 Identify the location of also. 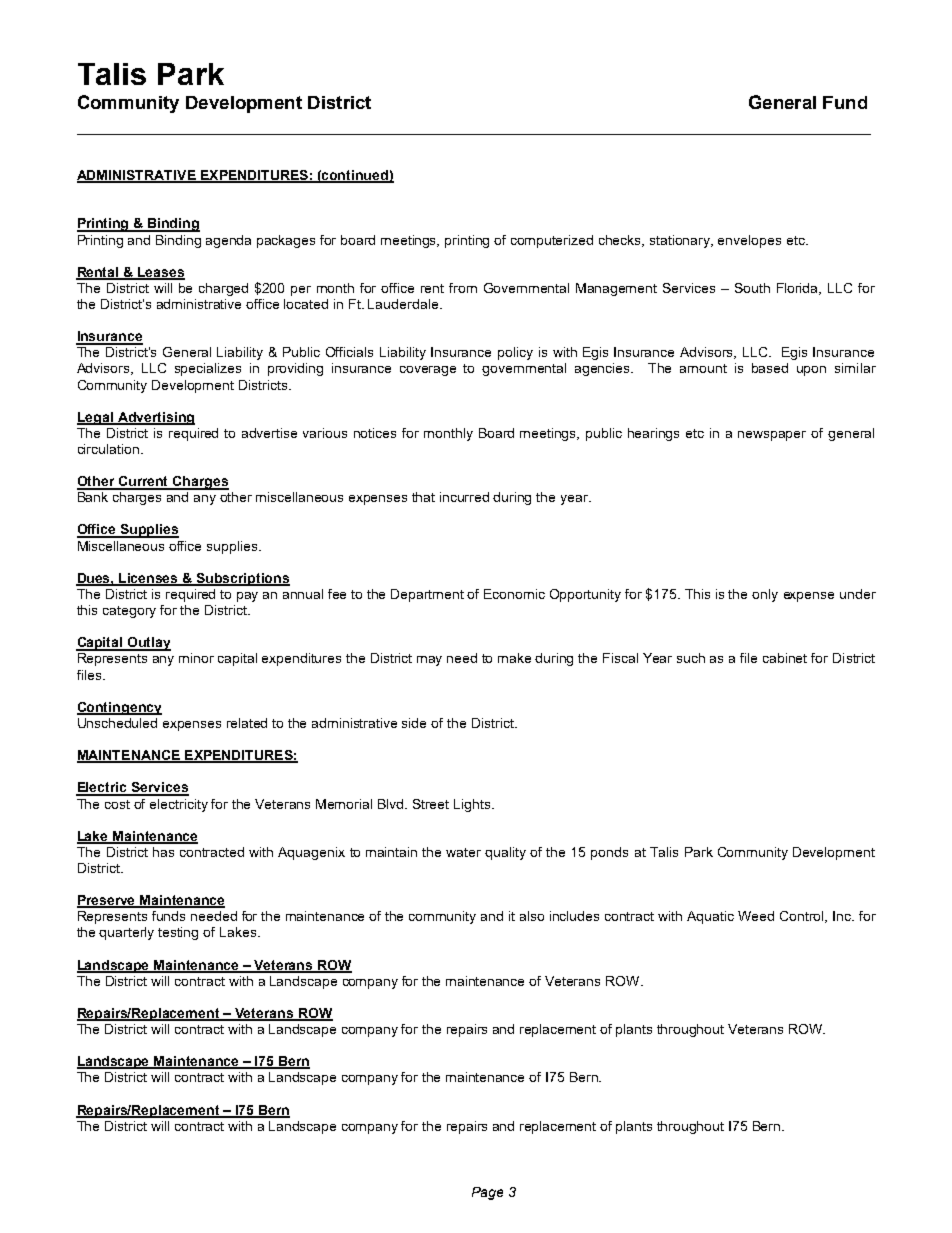
(532, 916).
